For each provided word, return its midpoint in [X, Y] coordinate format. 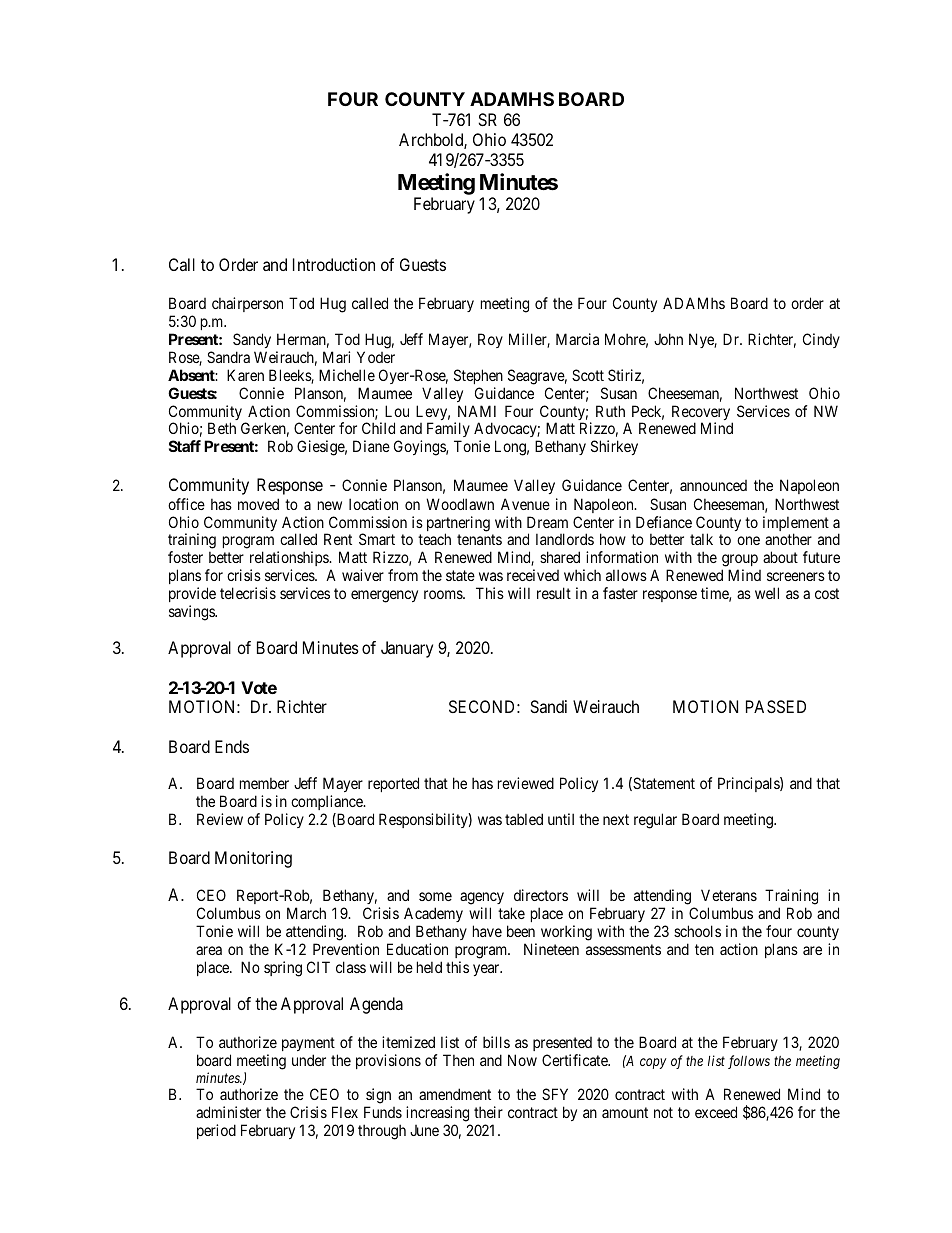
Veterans [729, 895]
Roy [490, 340]
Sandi [548, 706]
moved [258, 504]
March [306, 913]
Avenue [525, 504]
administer [228, 1112]
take [511, 913]
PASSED [776, 706]
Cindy [821, 340]
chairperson [247, 304]
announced [713, 485]
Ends [232, 746]
